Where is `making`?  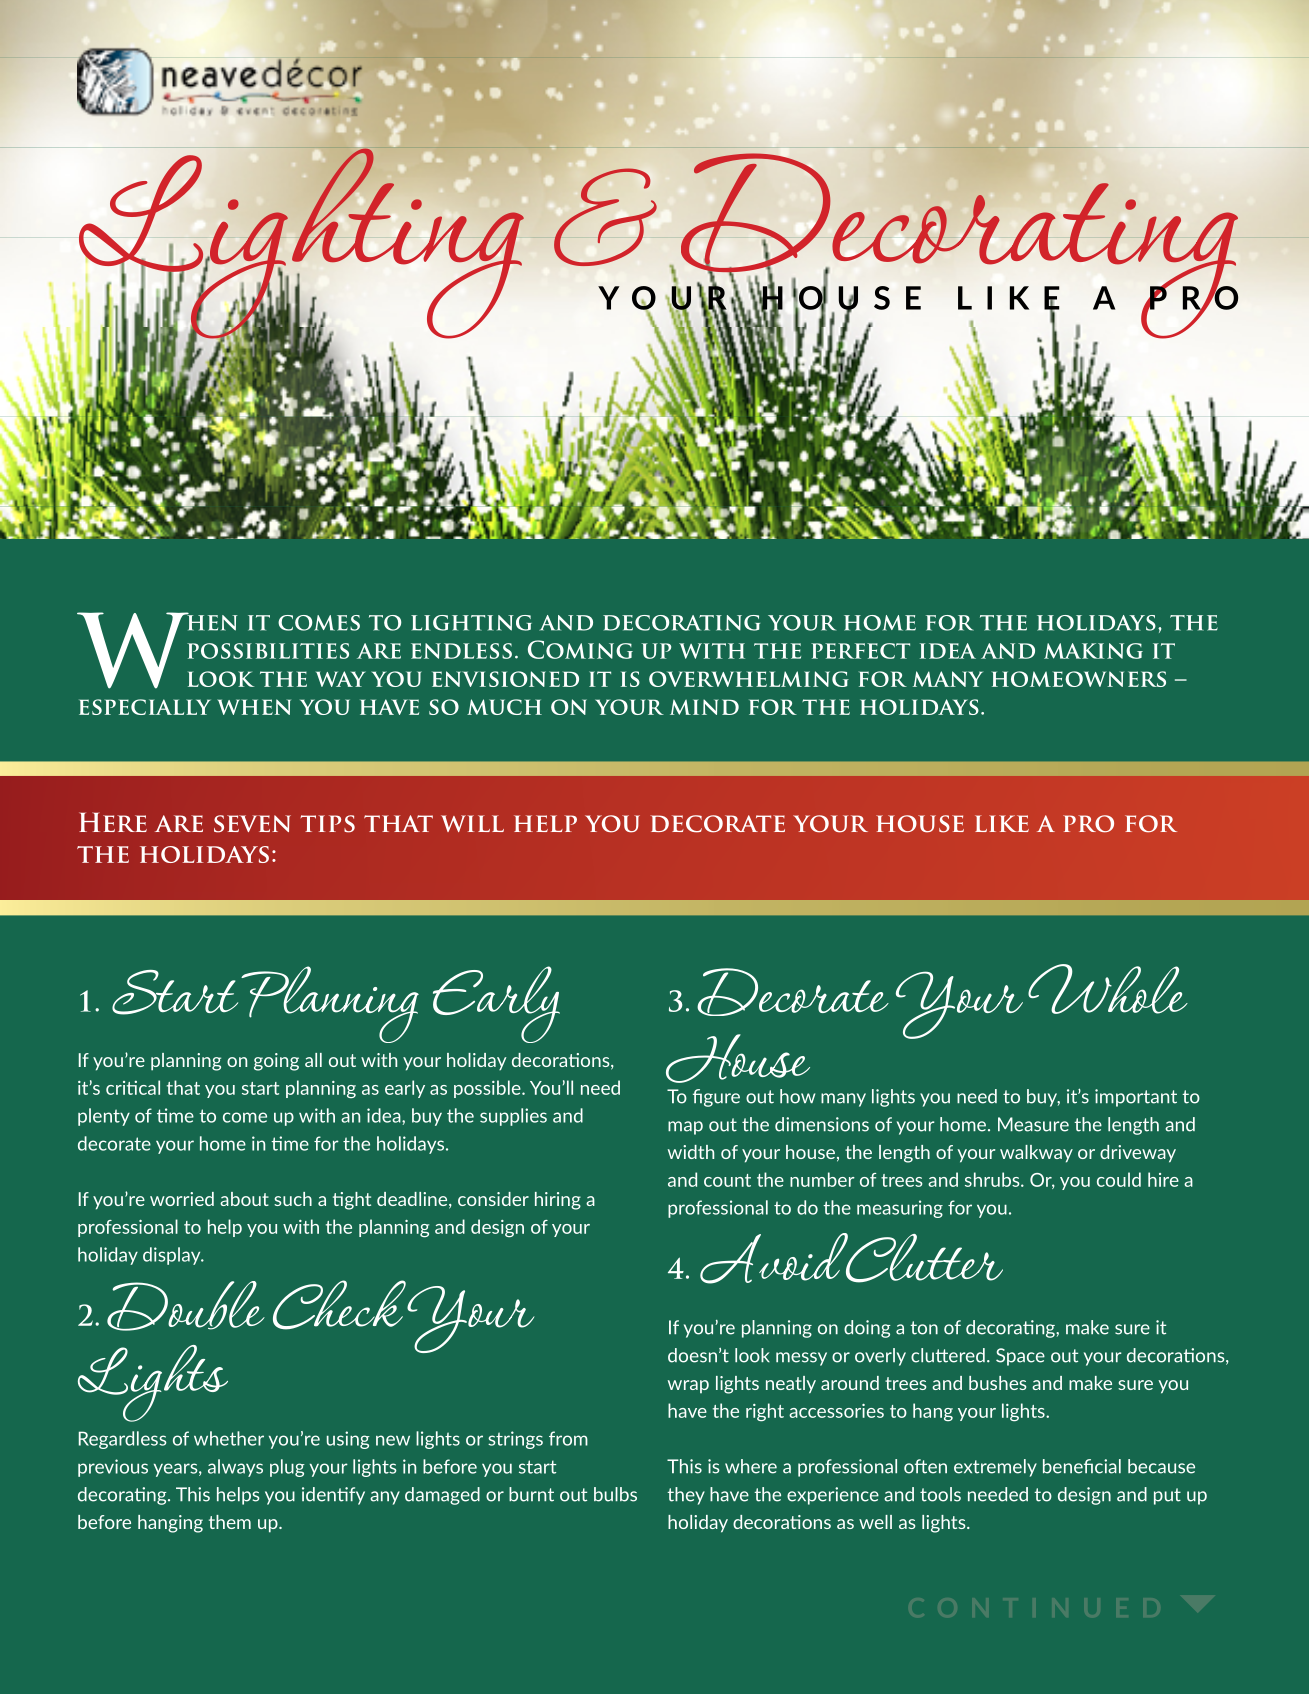 making is located at coordinates (1093, 651).
